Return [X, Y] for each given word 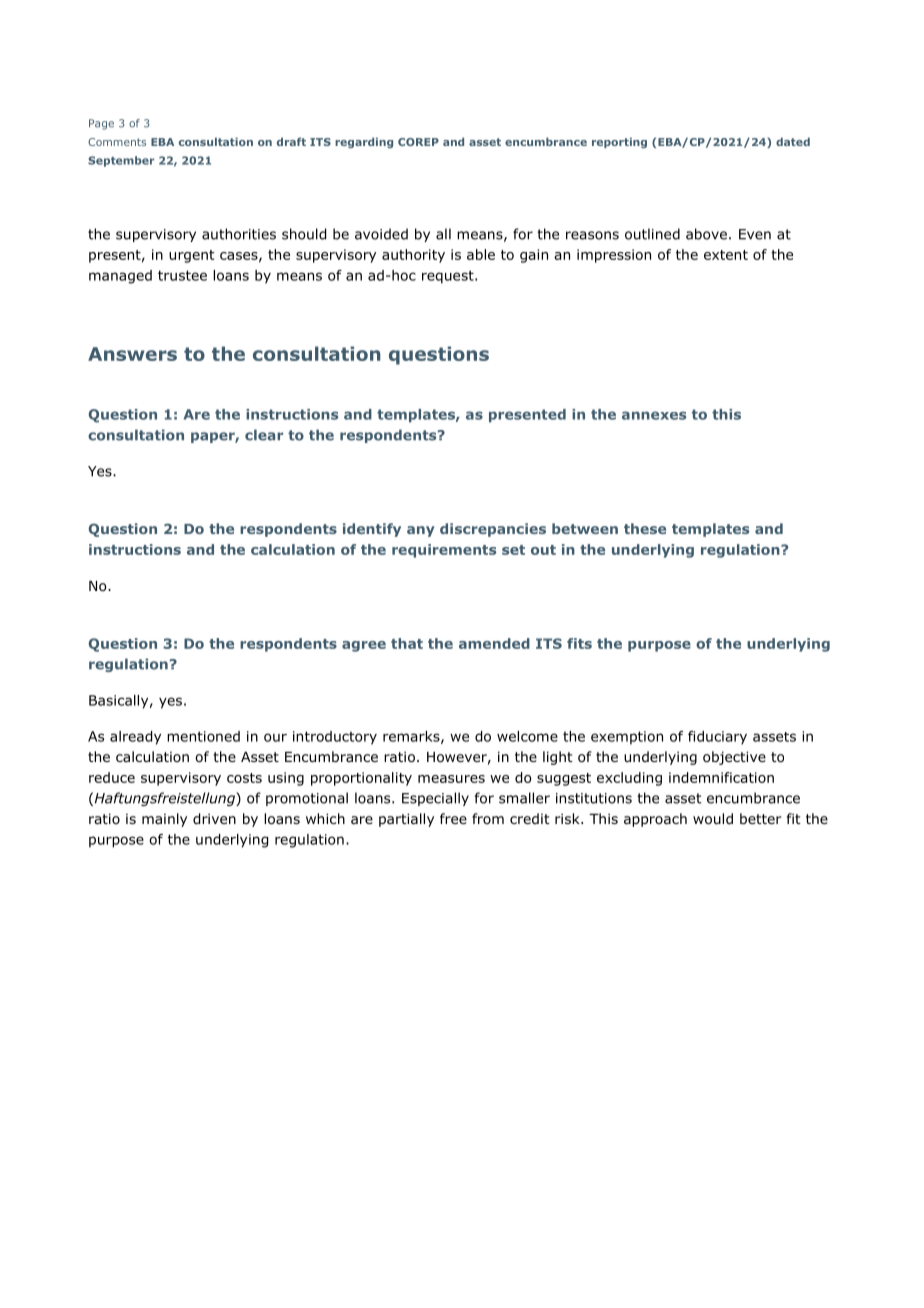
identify [372, 530]
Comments [117, 142]
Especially [435, 799]
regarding [364, 143]
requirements [444, 551]
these [645, 528]
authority [413, 256]
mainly [164, 820]
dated [793, 142]
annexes [654, 415]
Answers [132, 354]
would [713, 819]
